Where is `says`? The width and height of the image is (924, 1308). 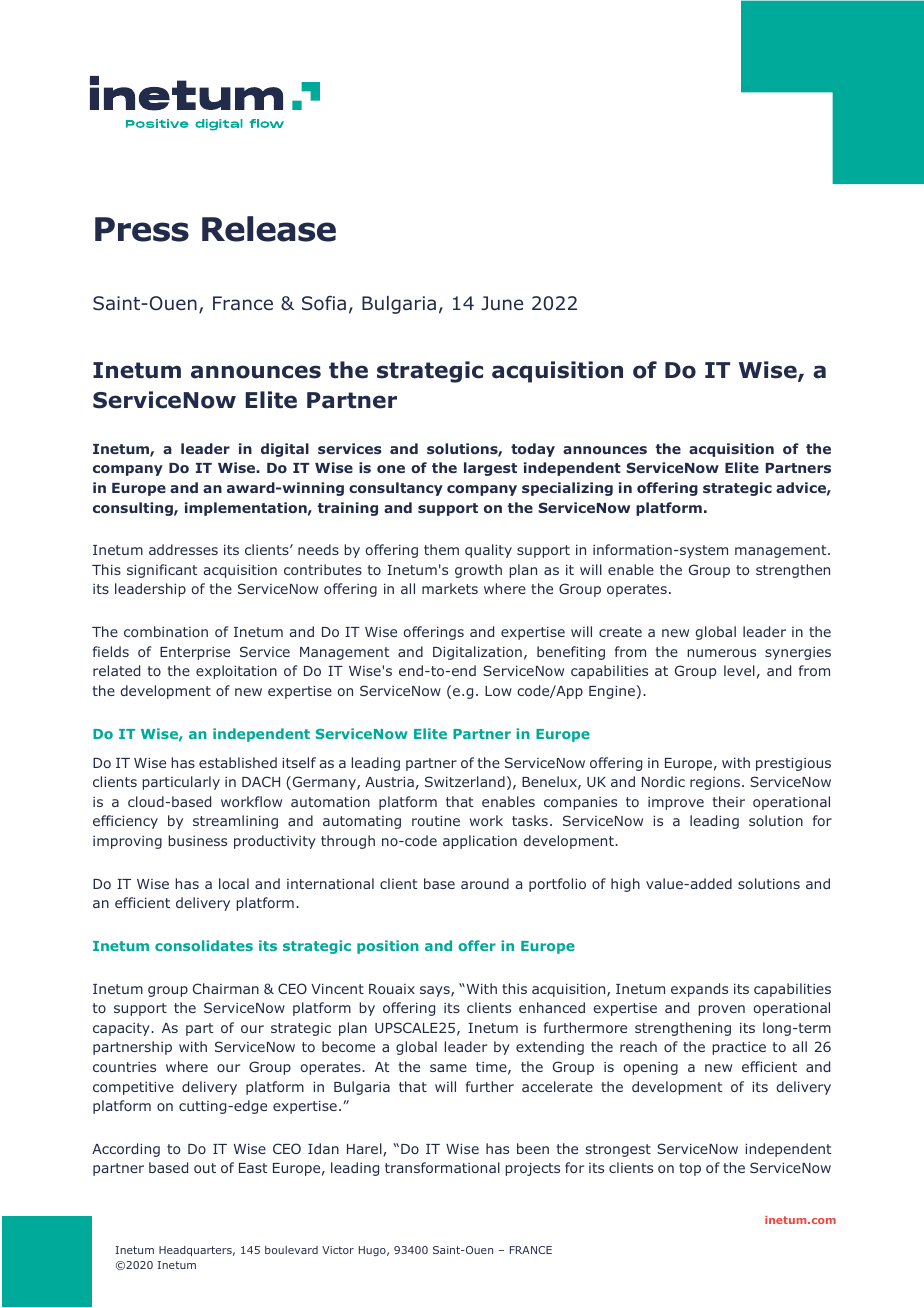
says is located at coordinates (436, 991).
